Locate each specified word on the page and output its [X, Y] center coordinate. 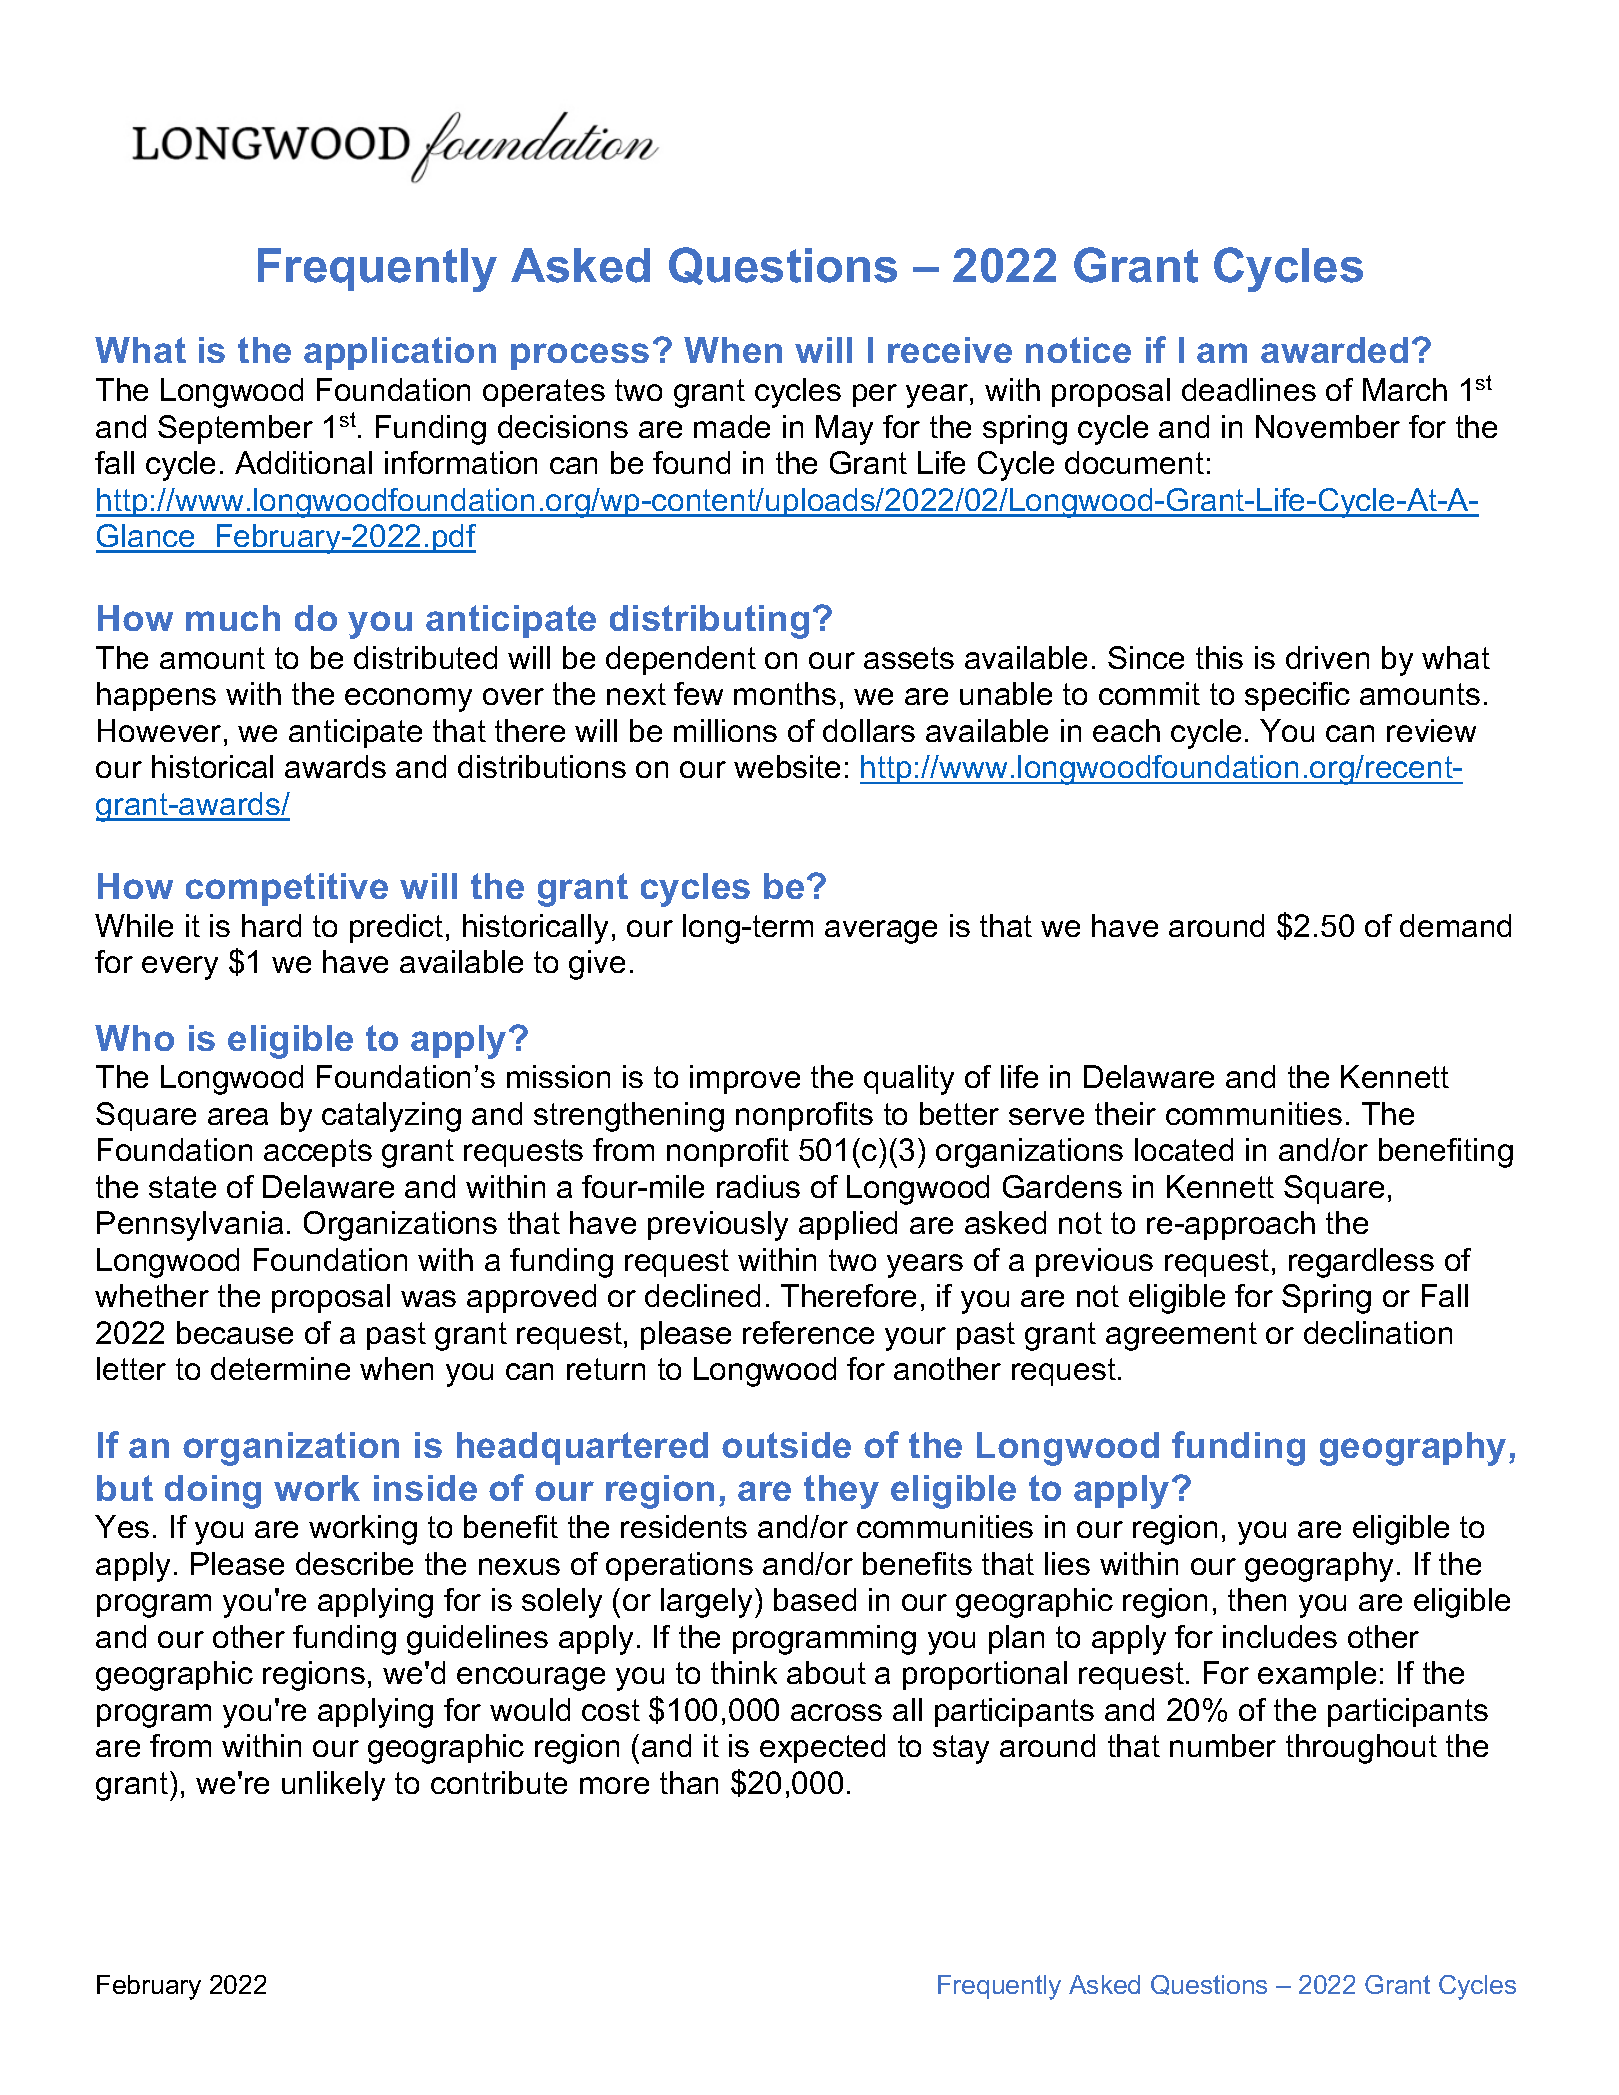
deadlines [1249, 389]
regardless [1361, 1263]
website [787, 766]
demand [1455, 925]
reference [808, 1332]
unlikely [333, 1786]
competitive [287, 889]
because [235, 1332]
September [235, 429]
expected [822, 1748]
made [732, 426]
